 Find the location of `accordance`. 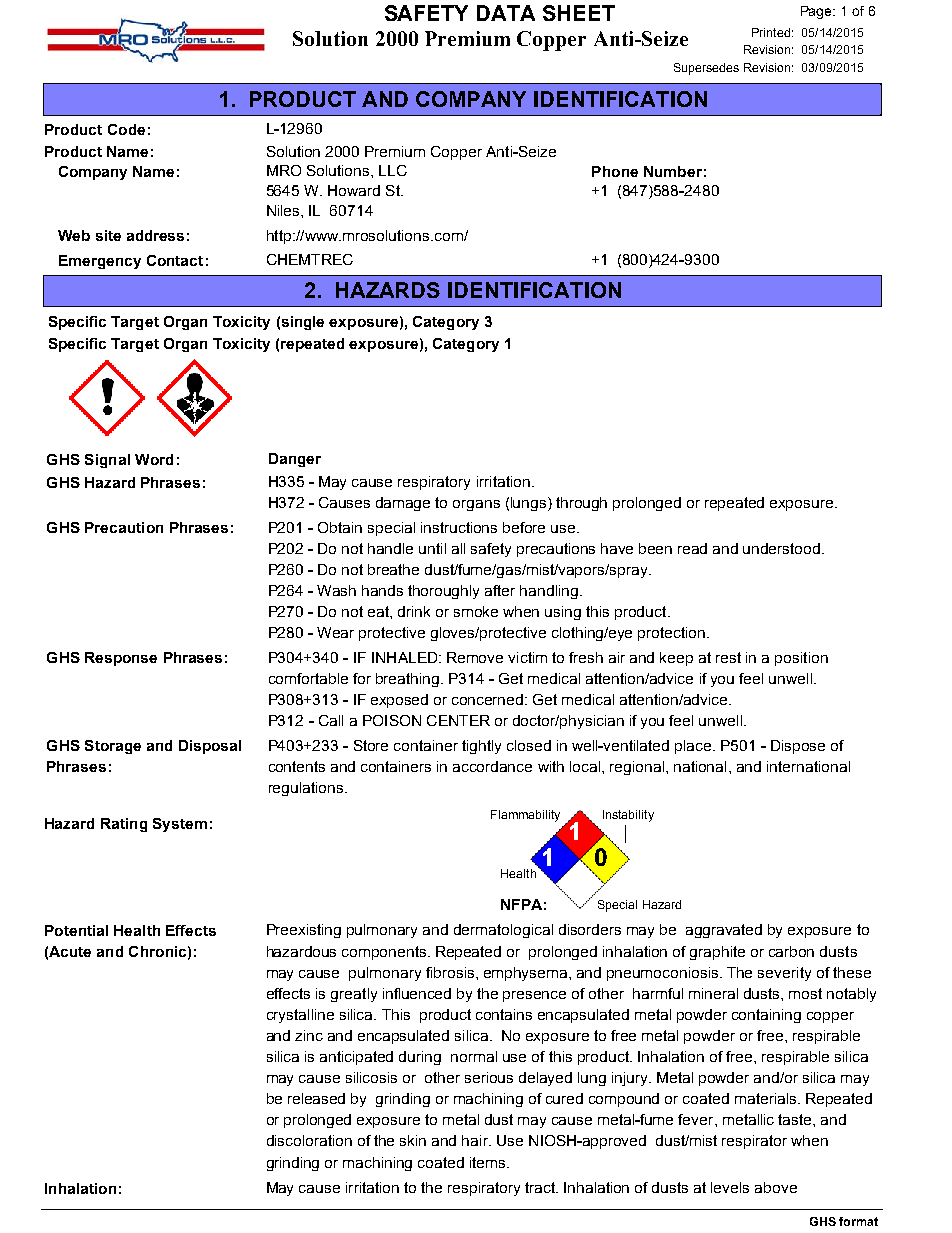

accordance is located at coordinates (492, 766).
